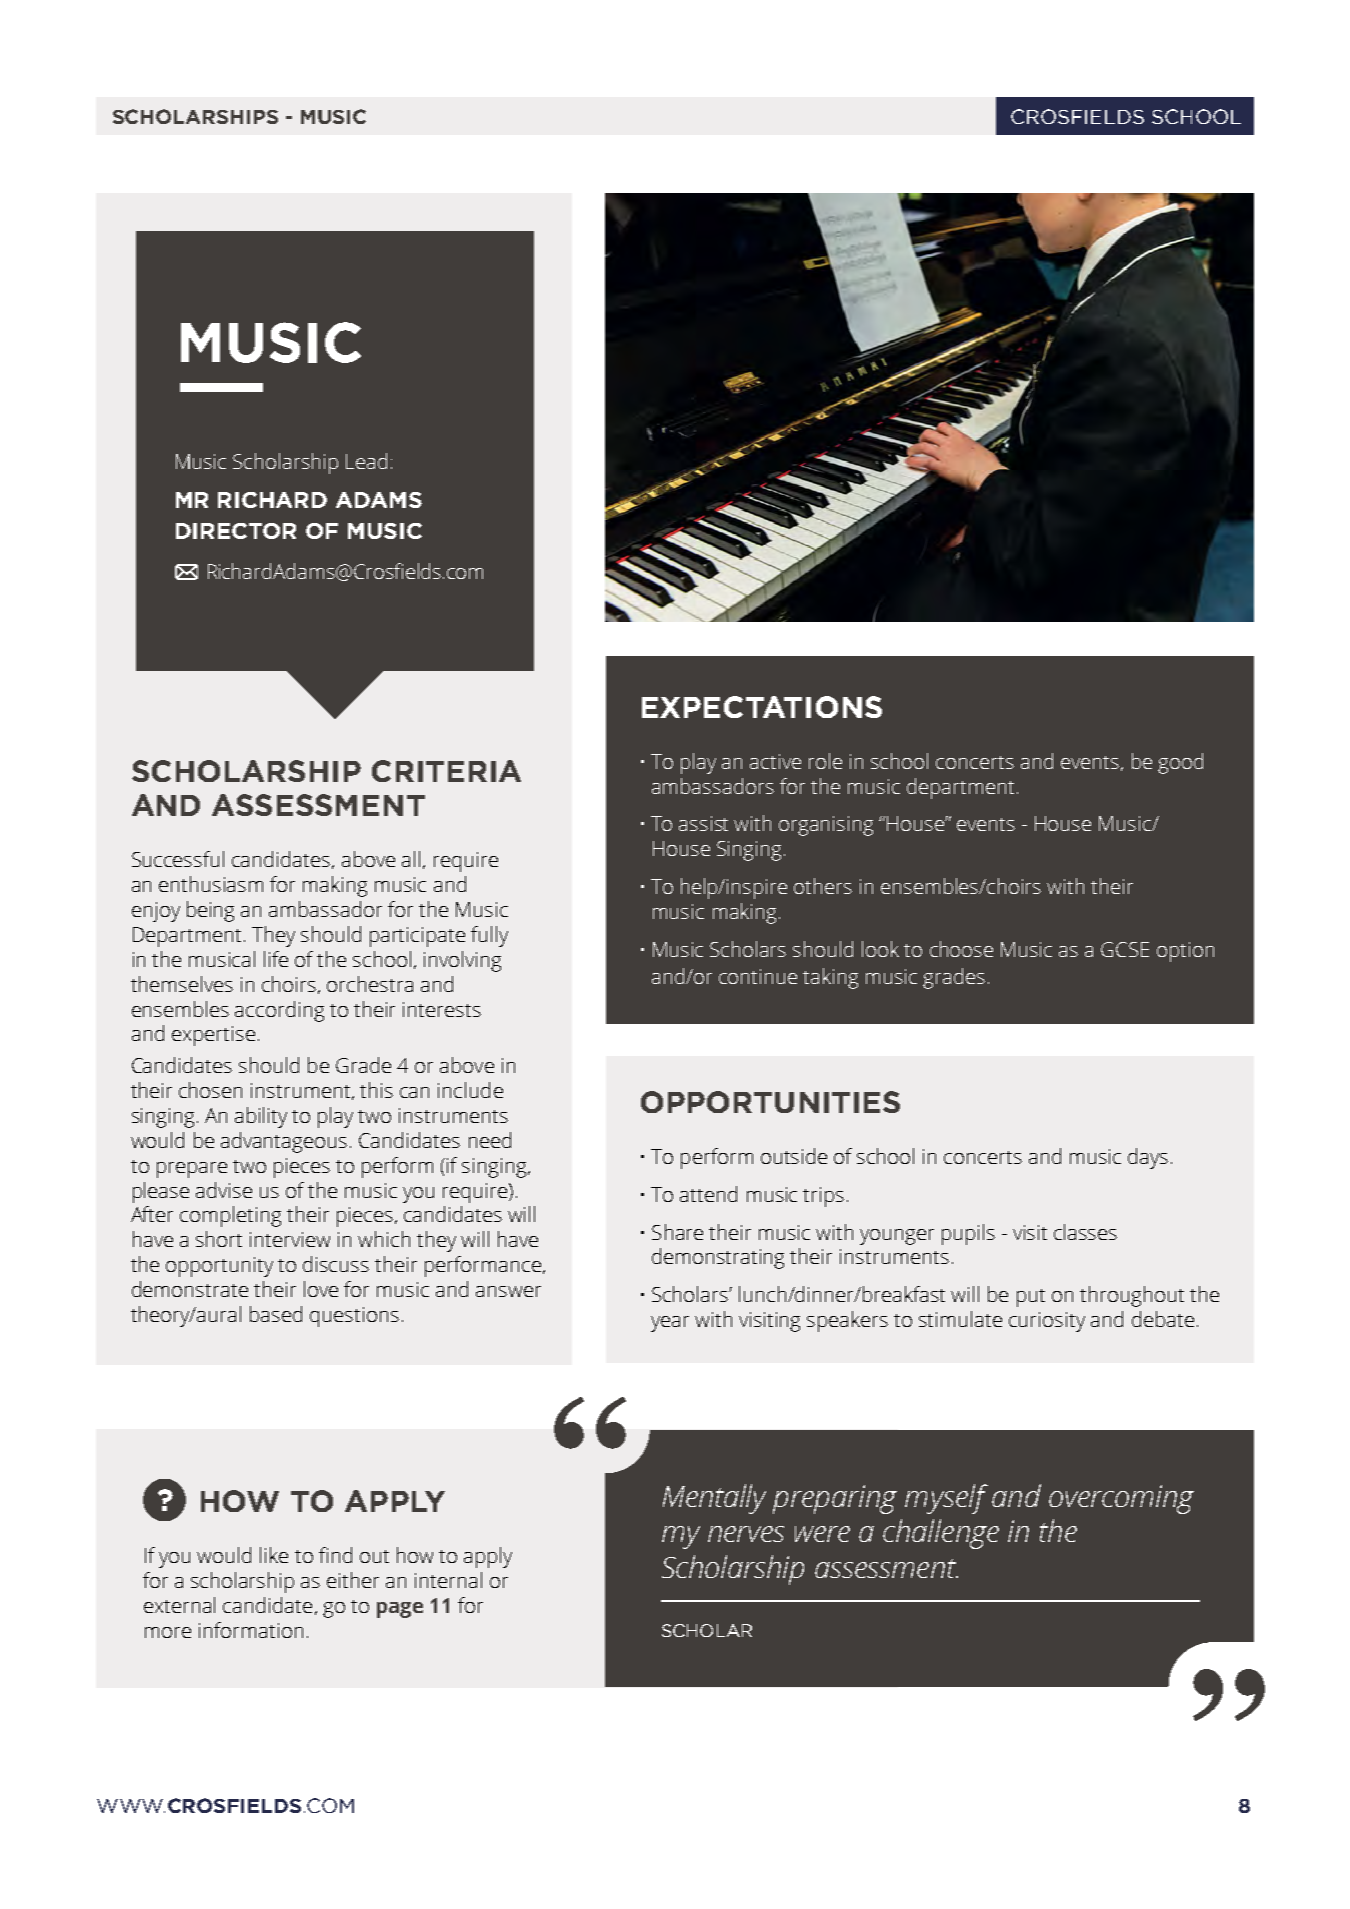 The height and width of the screenshot is (1909, 1350). I want to click on GCSE, so click(1125, 949).
